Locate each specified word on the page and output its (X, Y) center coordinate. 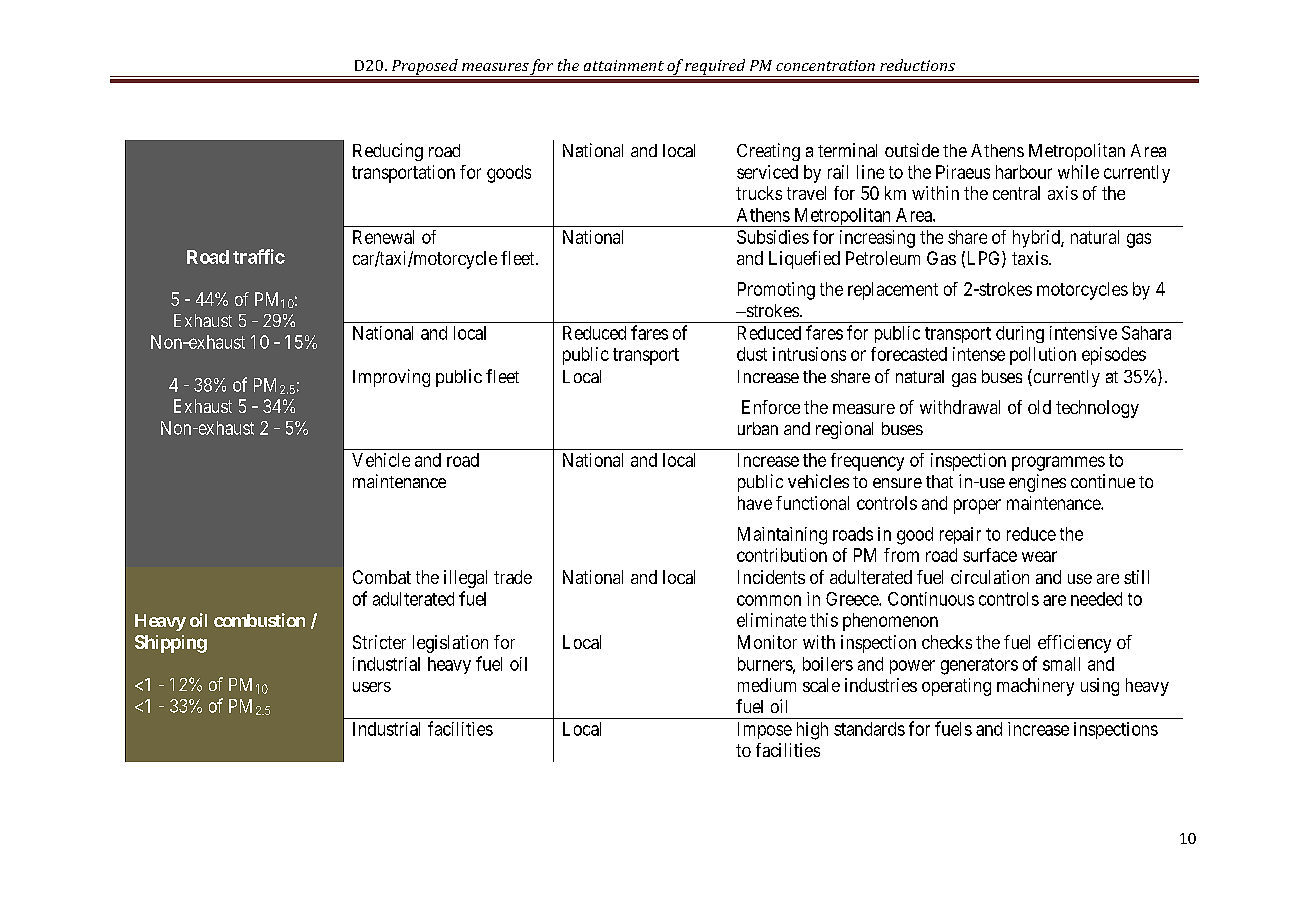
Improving (391, 378)
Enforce (771, 407)
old (1039, 407)
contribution (782, 555)
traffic (259, 256)
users (372, 687)
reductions (917, 65)
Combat (382, 577)
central (1016, 193)
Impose (765, 730)
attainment (624, 65)
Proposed (424, 68)
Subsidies (773, 237)
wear (1039, 556)
